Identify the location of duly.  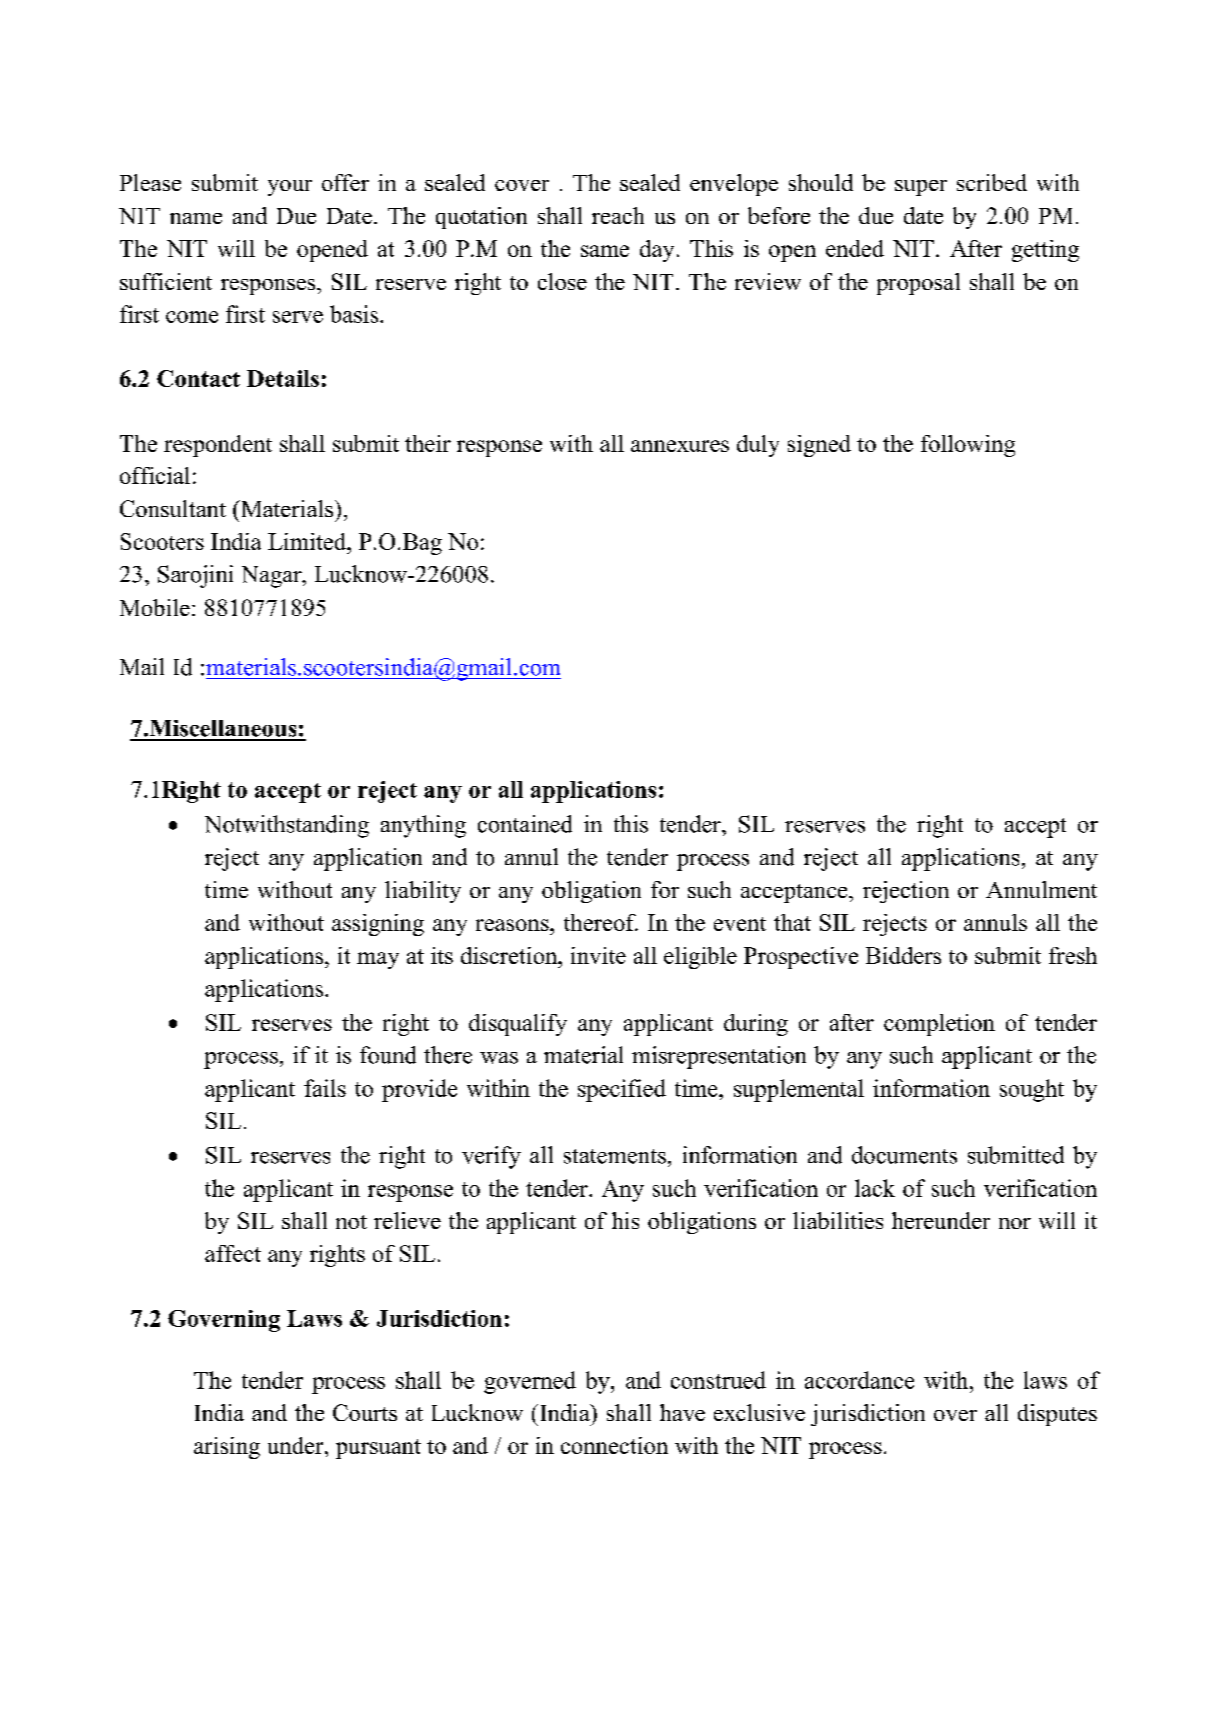
(758, 446).
